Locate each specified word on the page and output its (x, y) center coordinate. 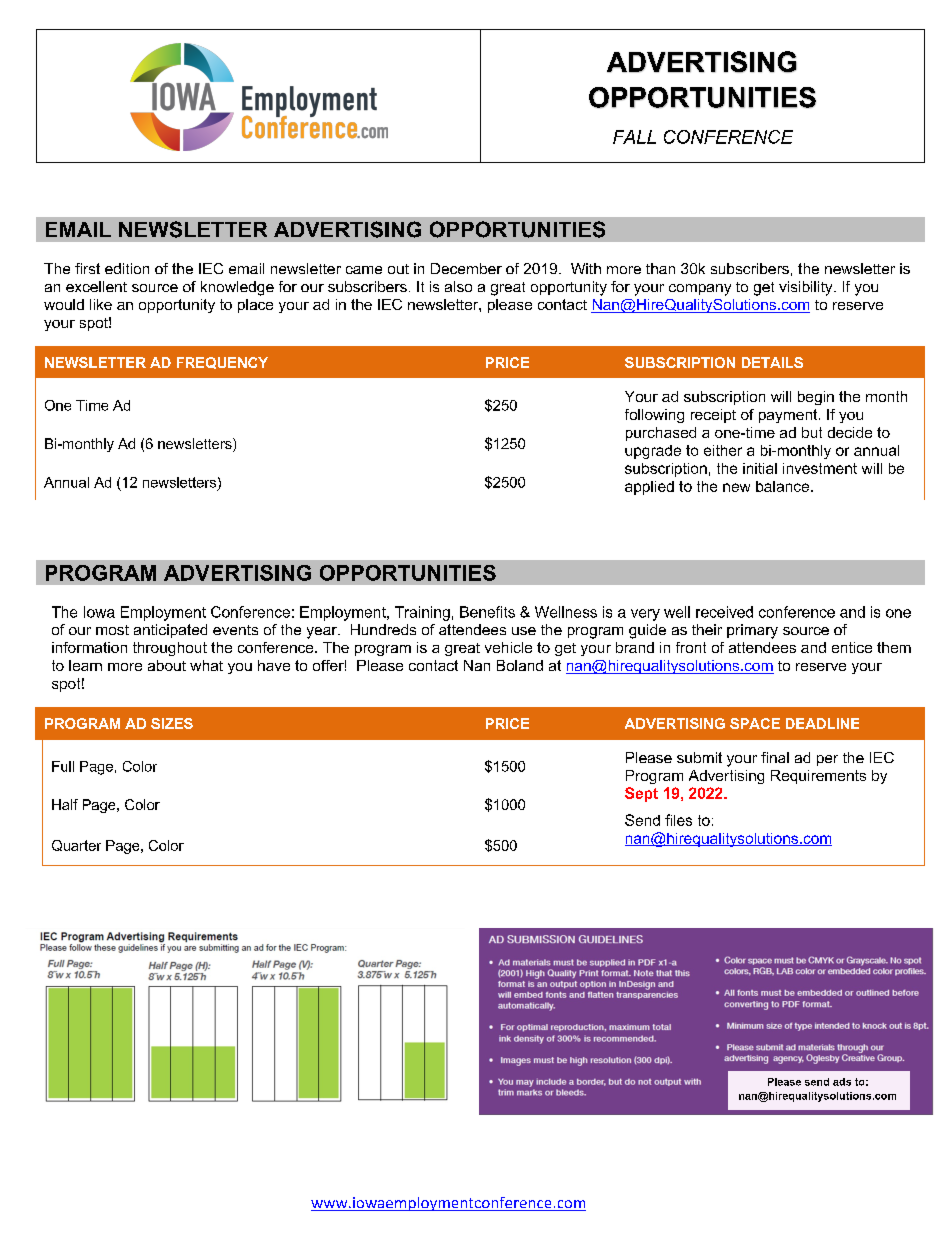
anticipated (170, 631)
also (458, 286)
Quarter (76, 845)
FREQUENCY (222, 363)
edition (127, 268)
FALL (634, 137)
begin (816, 398)
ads (842, 1082)
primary (752, 631)
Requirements (818, 777)
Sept (641, 794)
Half (65, 804)
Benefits (487, 612)
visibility (807, 288)
